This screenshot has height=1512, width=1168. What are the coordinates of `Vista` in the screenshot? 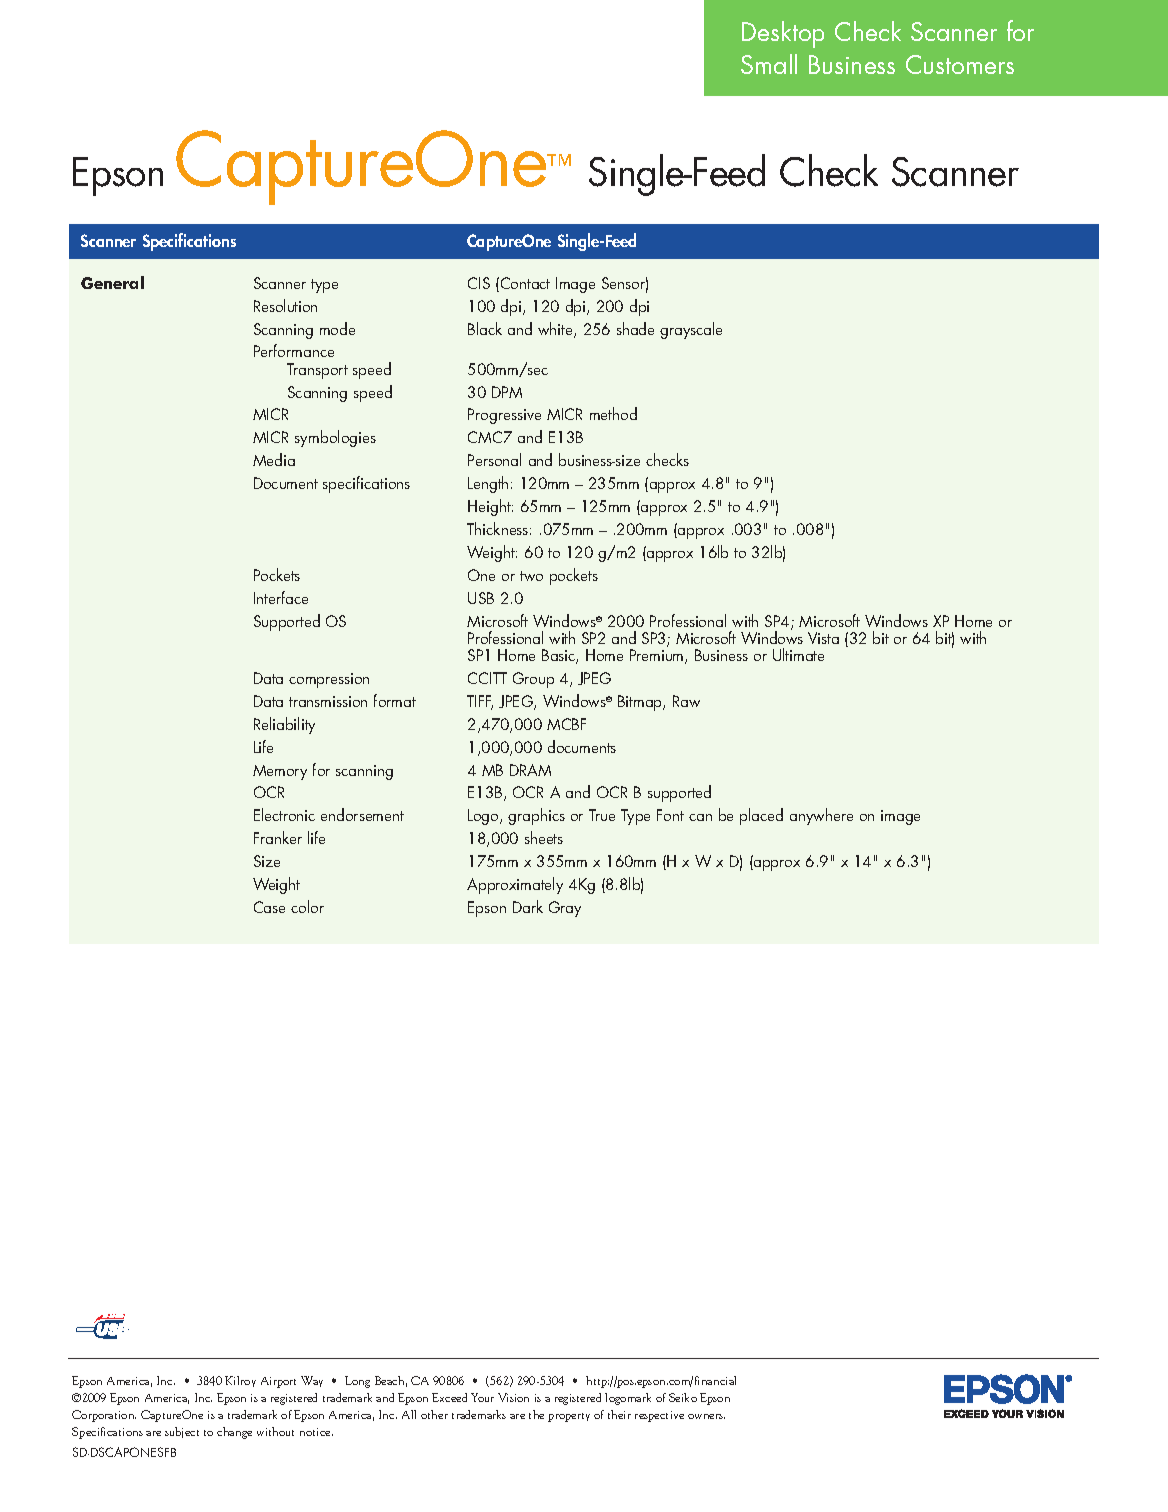 It's located at (823, 638).
